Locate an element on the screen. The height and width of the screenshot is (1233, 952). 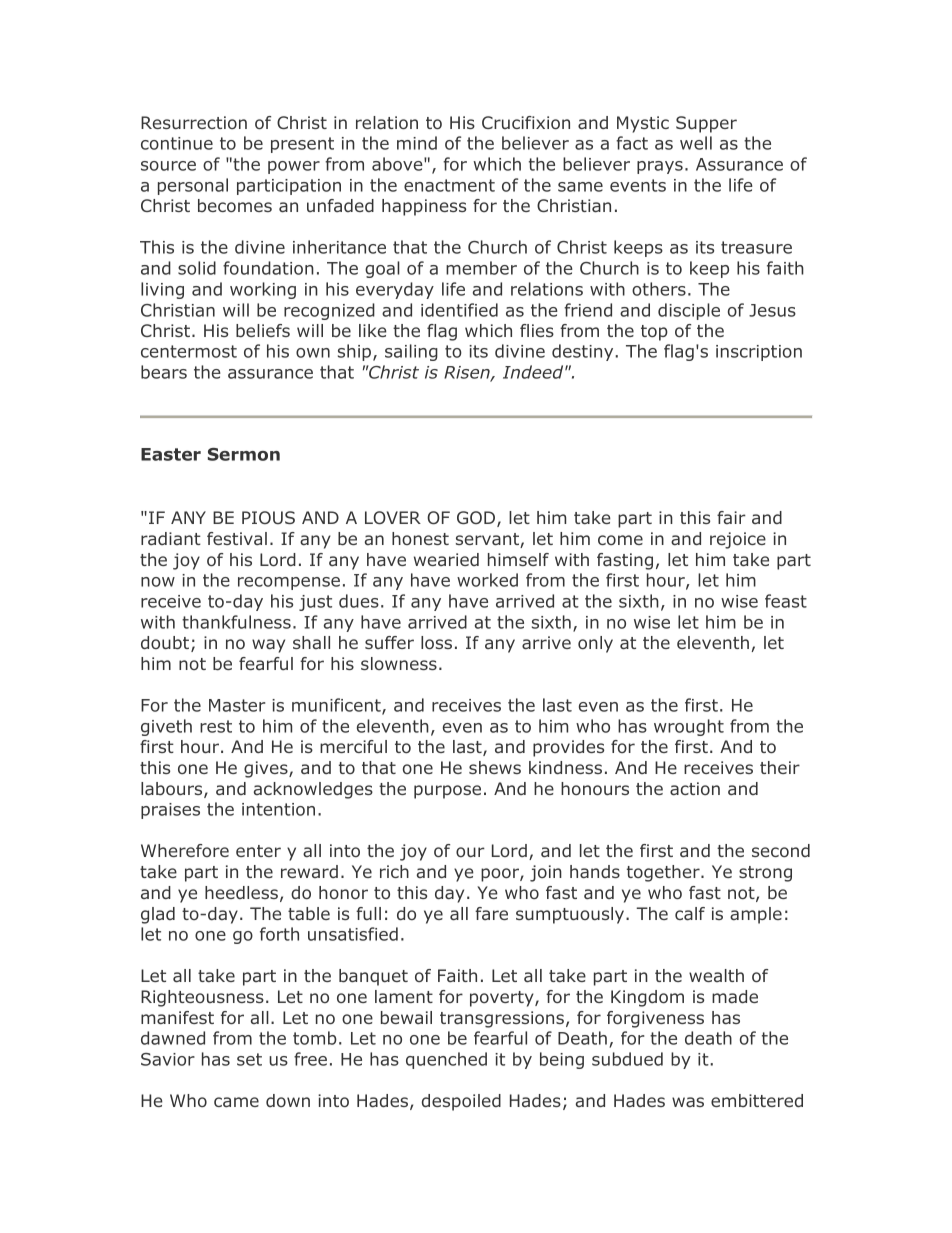
quenched is located at coordinates (446, 1060).
